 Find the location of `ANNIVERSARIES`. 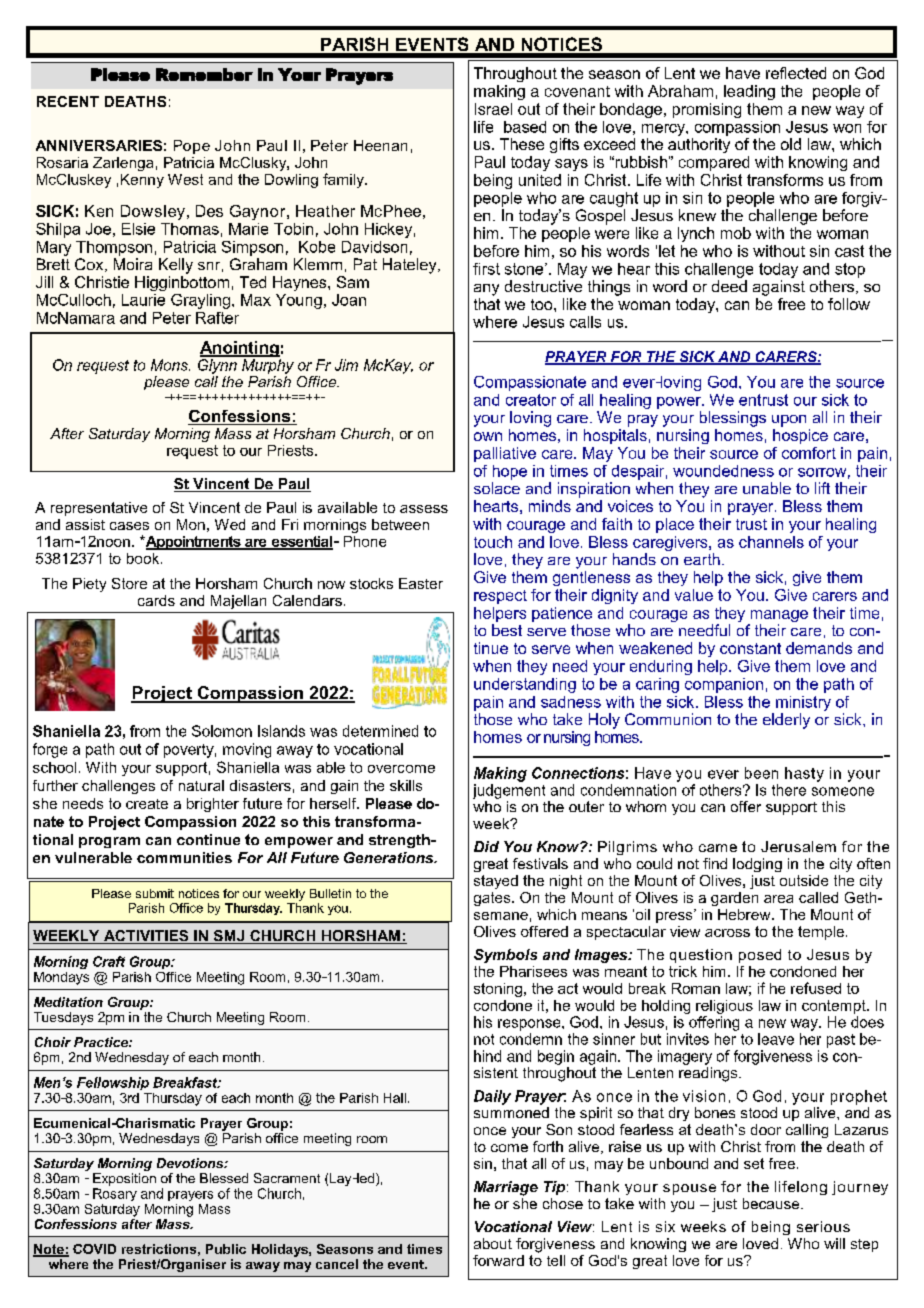

ANNIVERSARIES is located at coordinates (99, 145).
